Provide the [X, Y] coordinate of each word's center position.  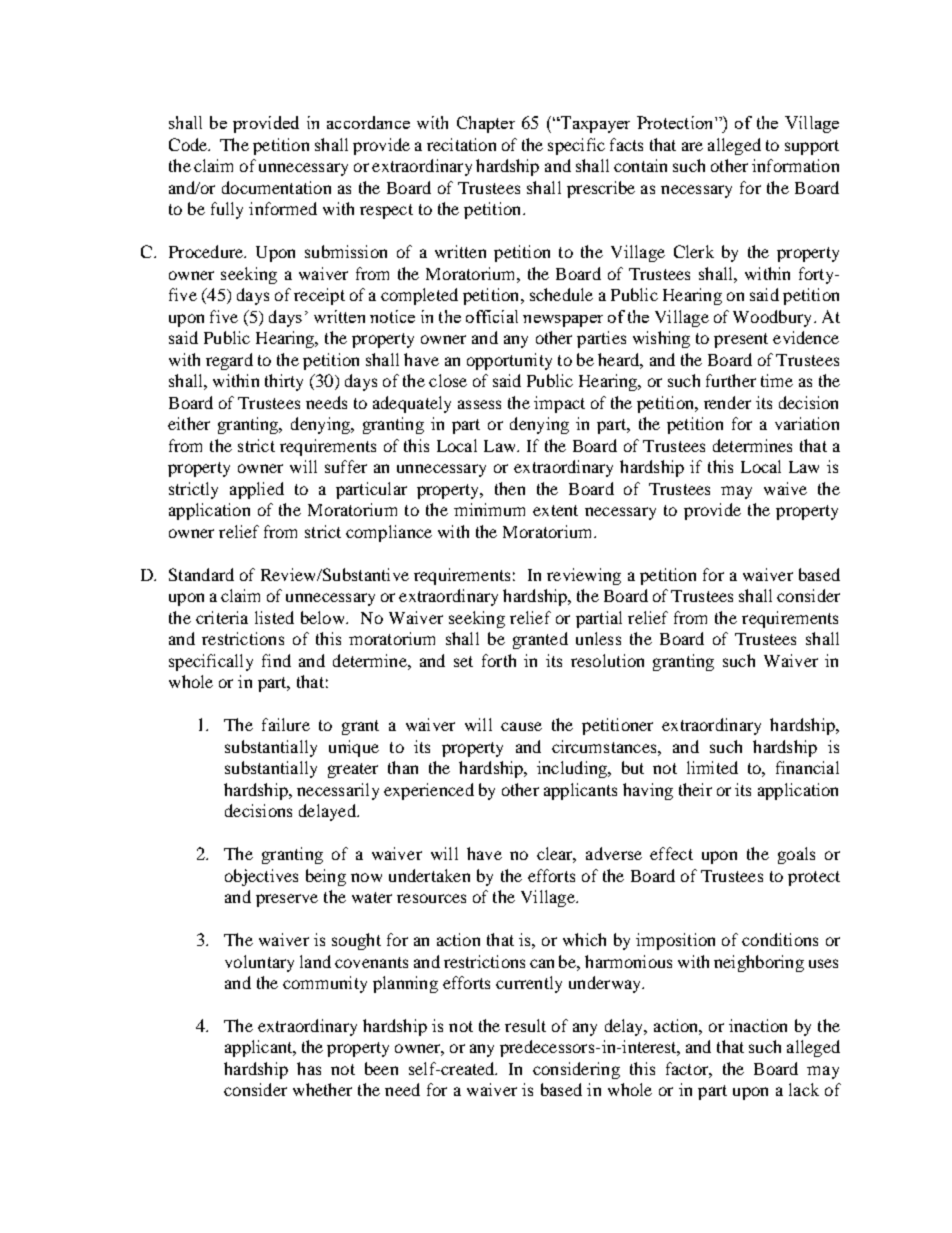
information [795, 165]
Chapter [486, 124]
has [309, 1068]
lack [804, 1089]
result [525, 1025]
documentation [276, 187]
